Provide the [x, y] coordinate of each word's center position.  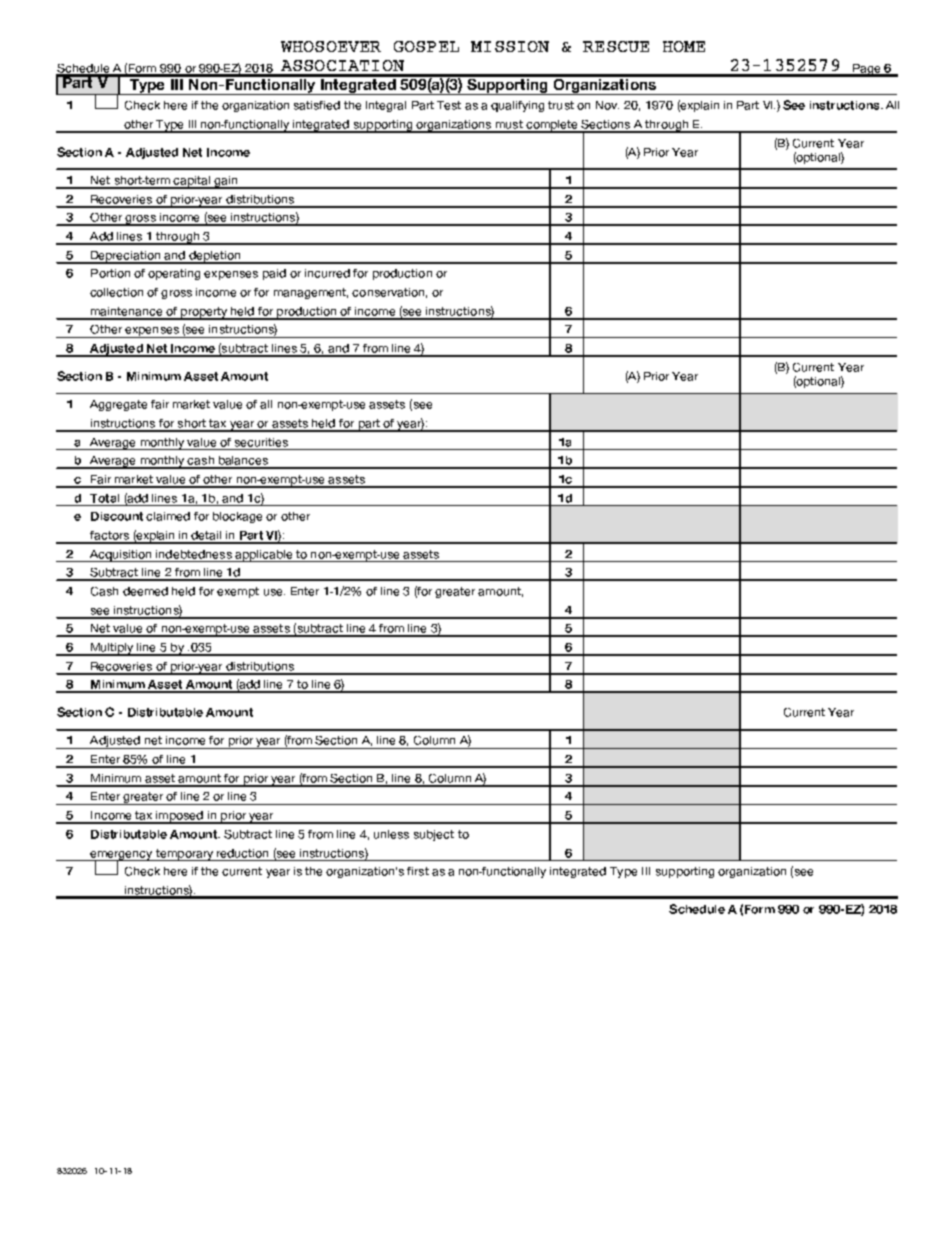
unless [391, 834]
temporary [184, 855]
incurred [327, 273]
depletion [215, 257]
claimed [168, 516]
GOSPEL [426, 46]
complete [552, 126]
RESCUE [616, 46]
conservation [388, 292]
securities [261, 442]
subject [434, 835]
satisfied [317, 105]
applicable [264, 556]
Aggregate [118, 405]
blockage [237, 517]
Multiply [112, 649]
